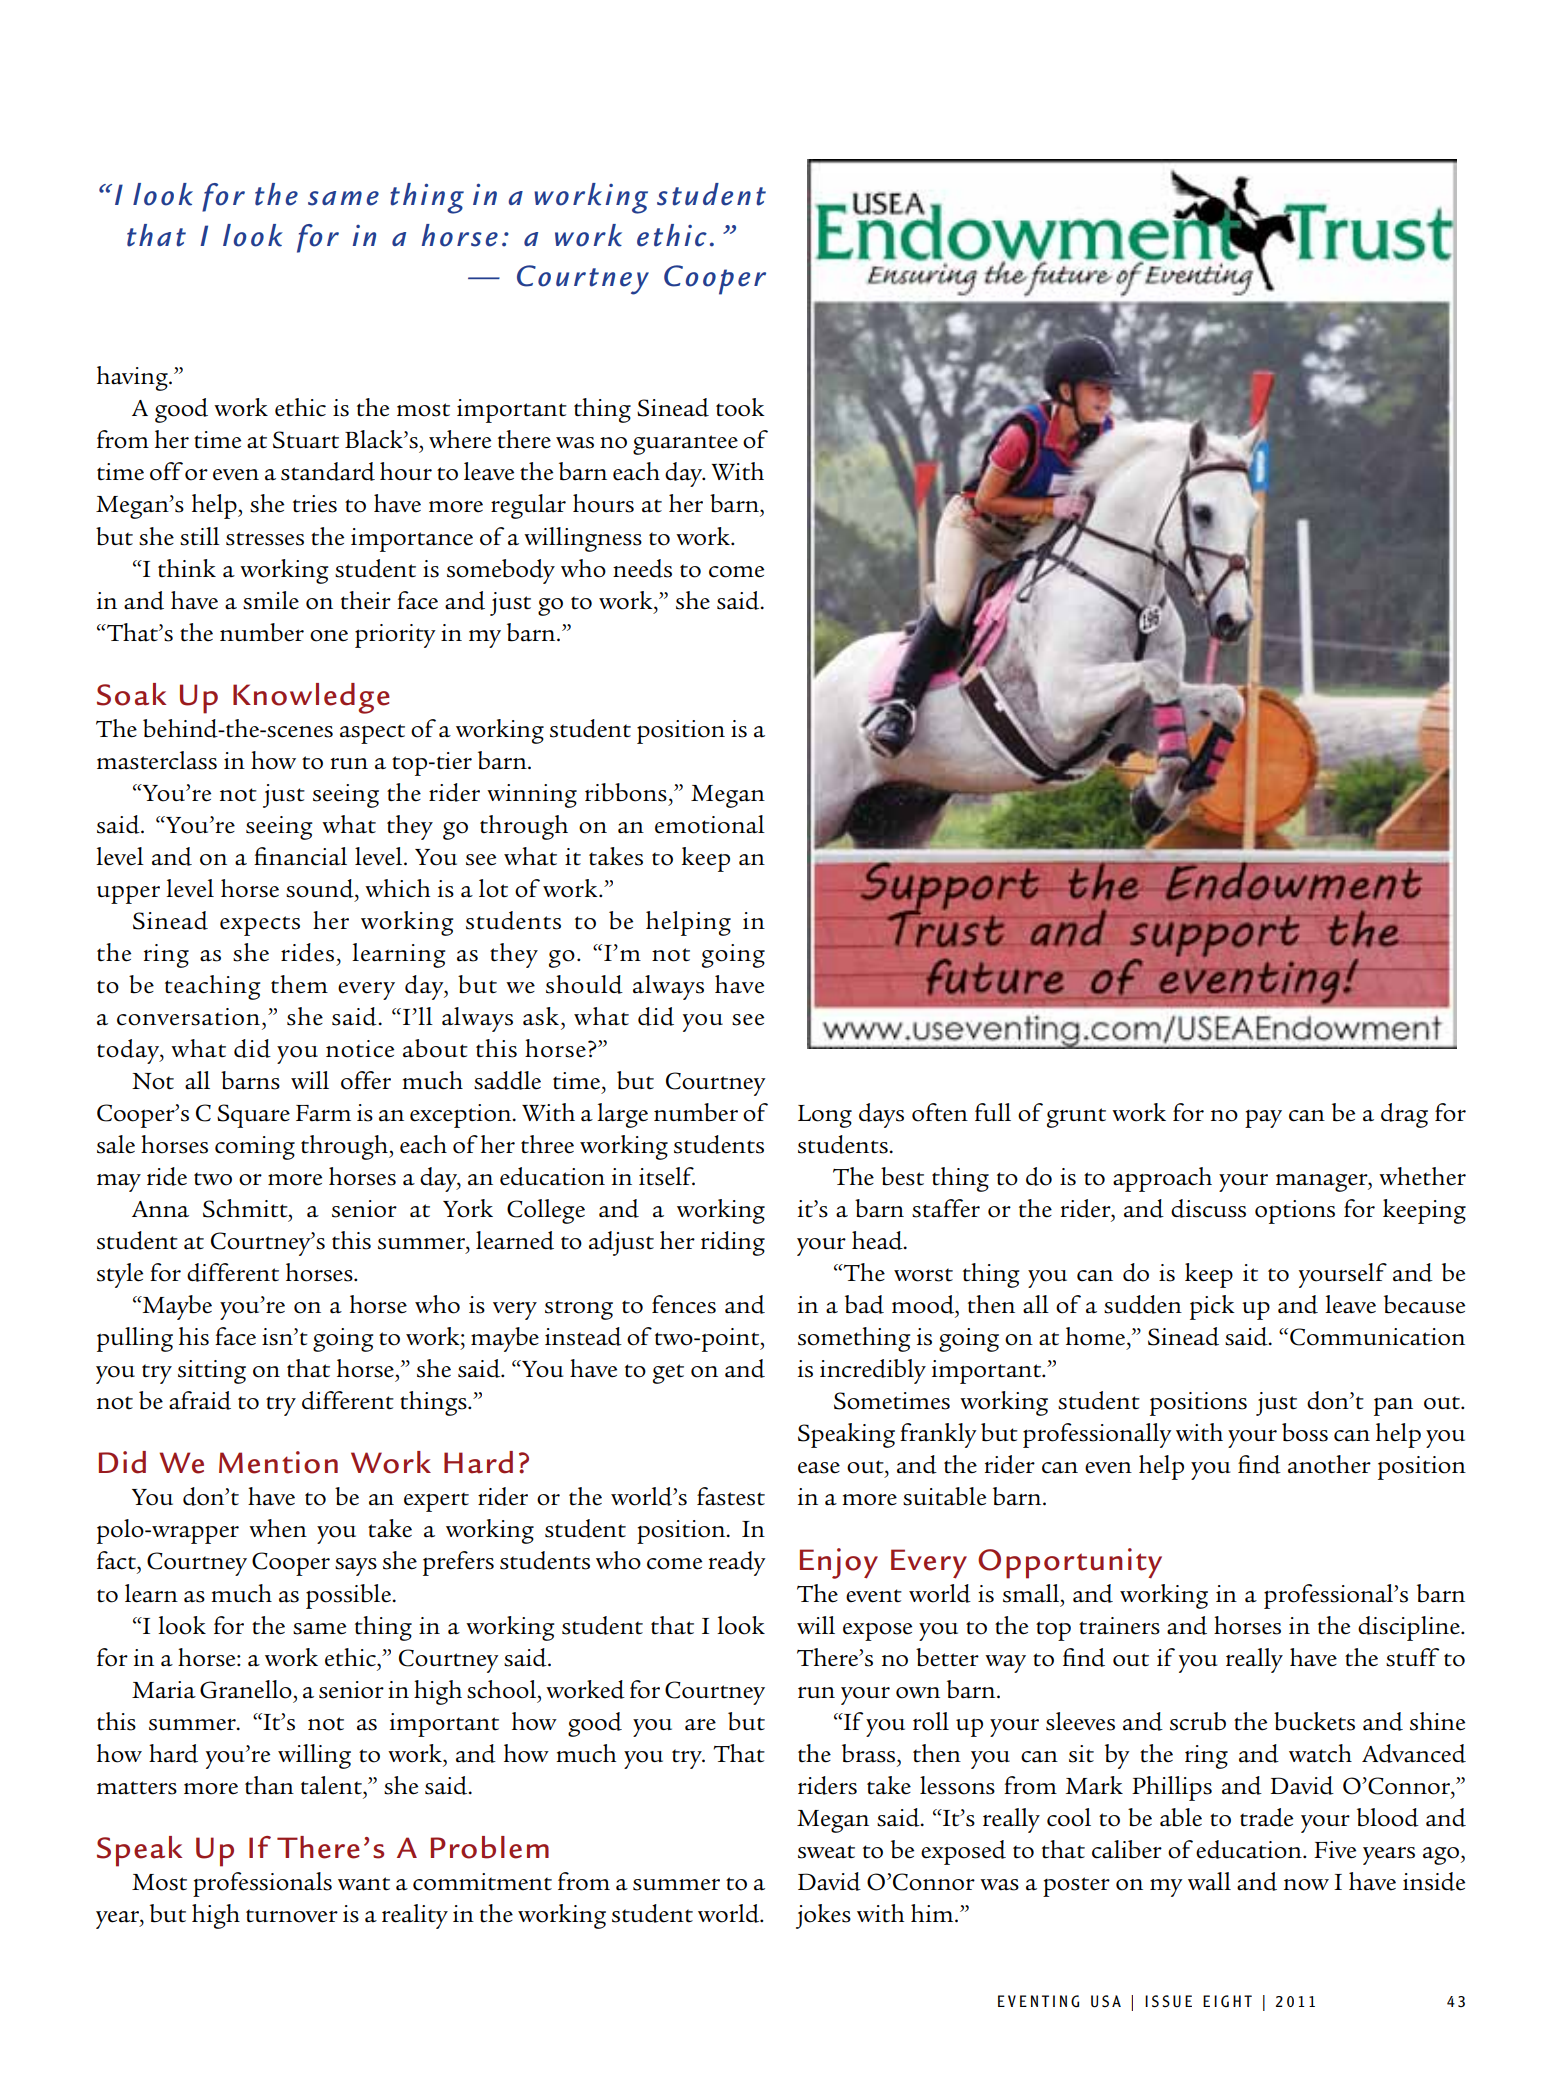  What do you see at coordinates (292, 1916) in the screenshot?
I see `turnover` at bounding box center [292, 1916].
